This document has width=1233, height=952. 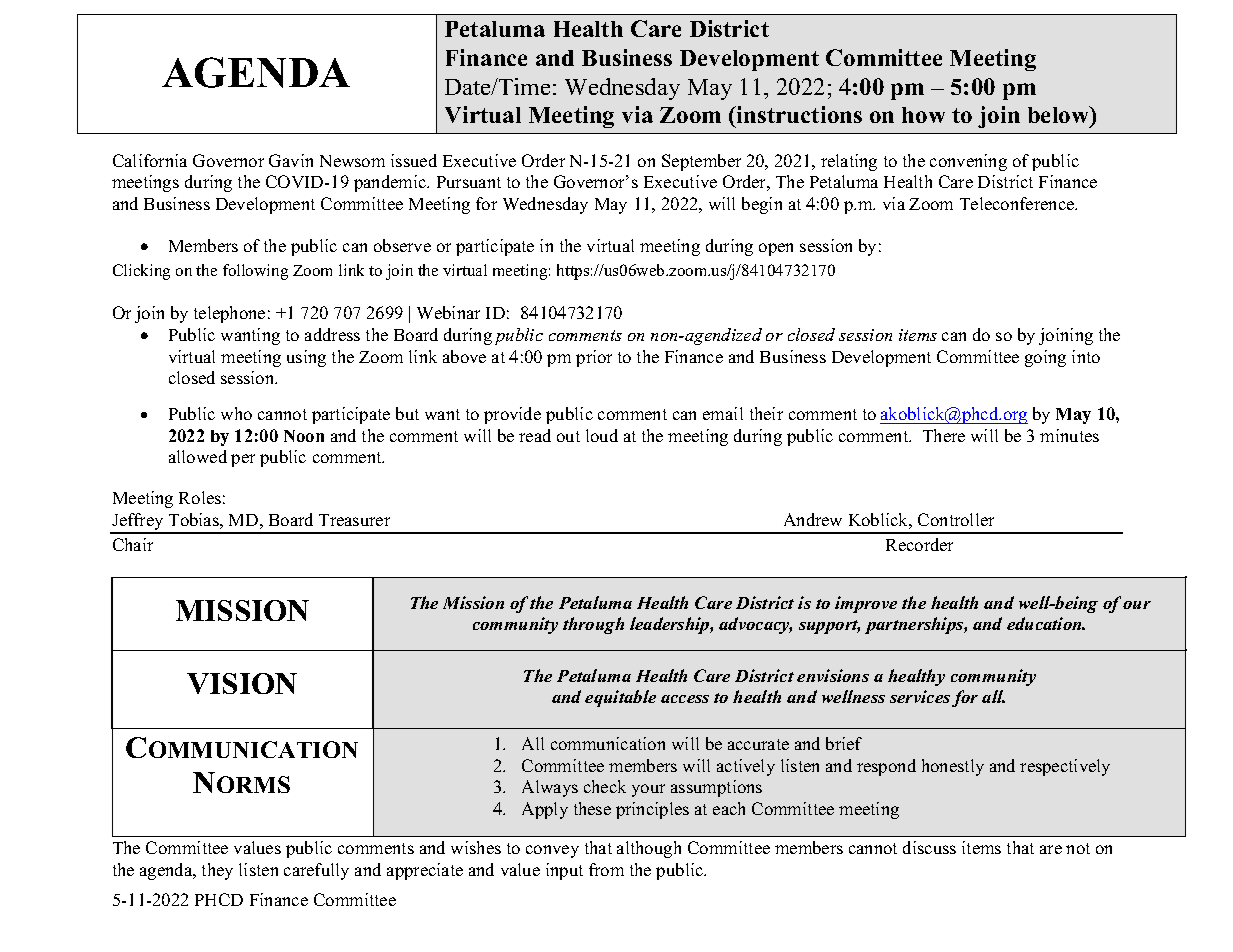 What do you see at coordinates (243, 460) in the document?
I see `per` at bounding box center [243, 460].
